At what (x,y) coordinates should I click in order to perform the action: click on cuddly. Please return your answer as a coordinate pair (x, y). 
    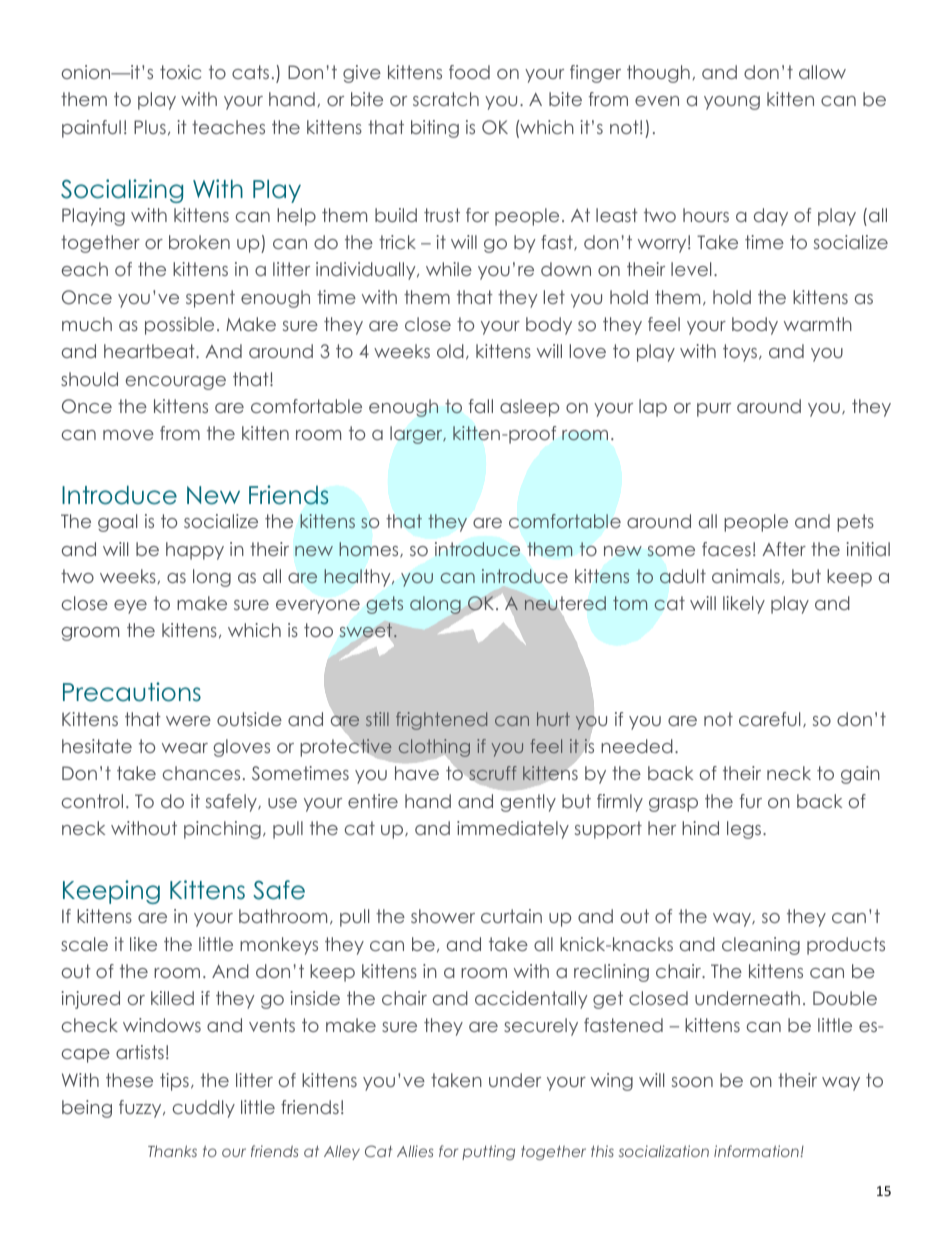
    Looking at the image, I should click on (204, 1109).
